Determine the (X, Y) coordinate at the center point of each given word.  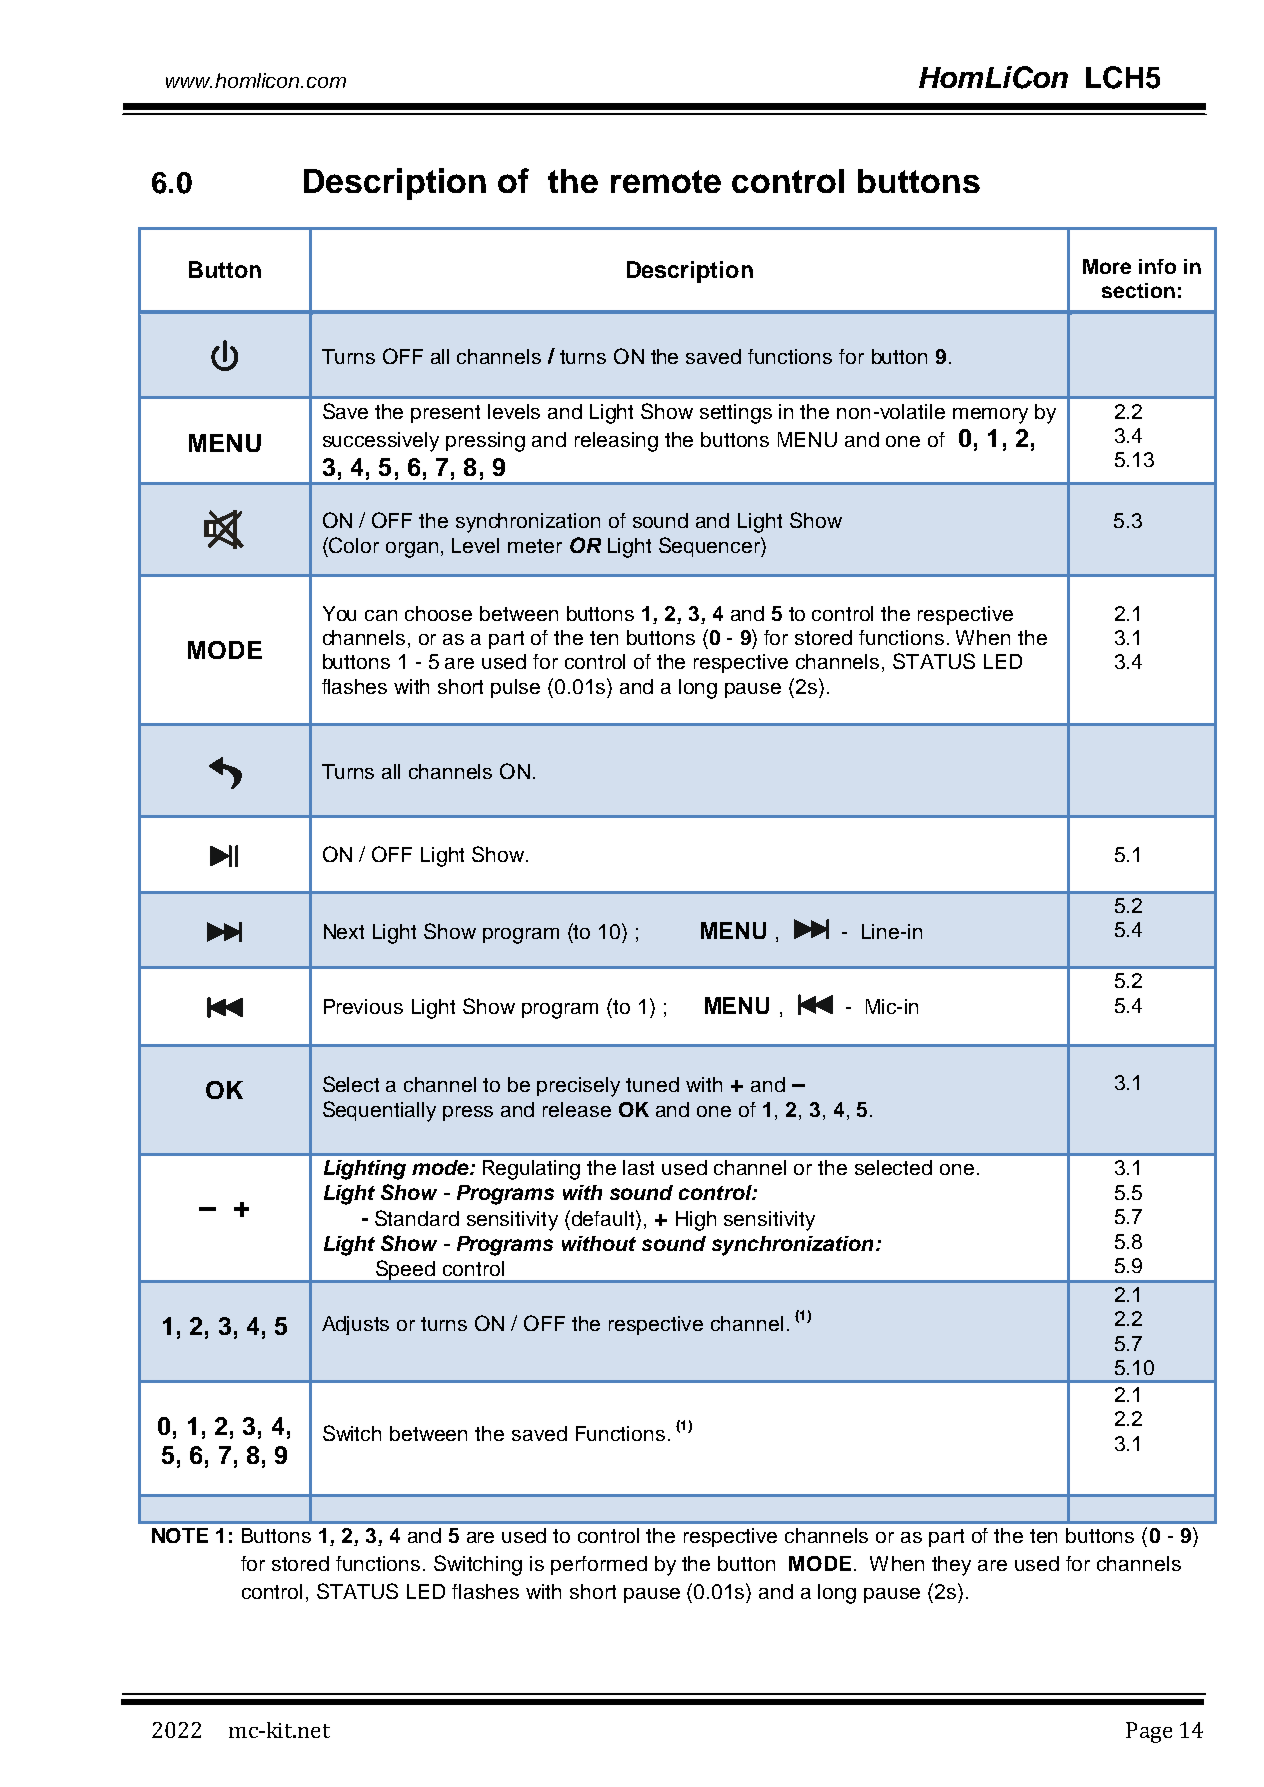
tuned (652, 1084)
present (445, 414)
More (1107, 266)
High (696, 1221)
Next (344, 931)
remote (666, 181)
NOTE (180, 1535)
